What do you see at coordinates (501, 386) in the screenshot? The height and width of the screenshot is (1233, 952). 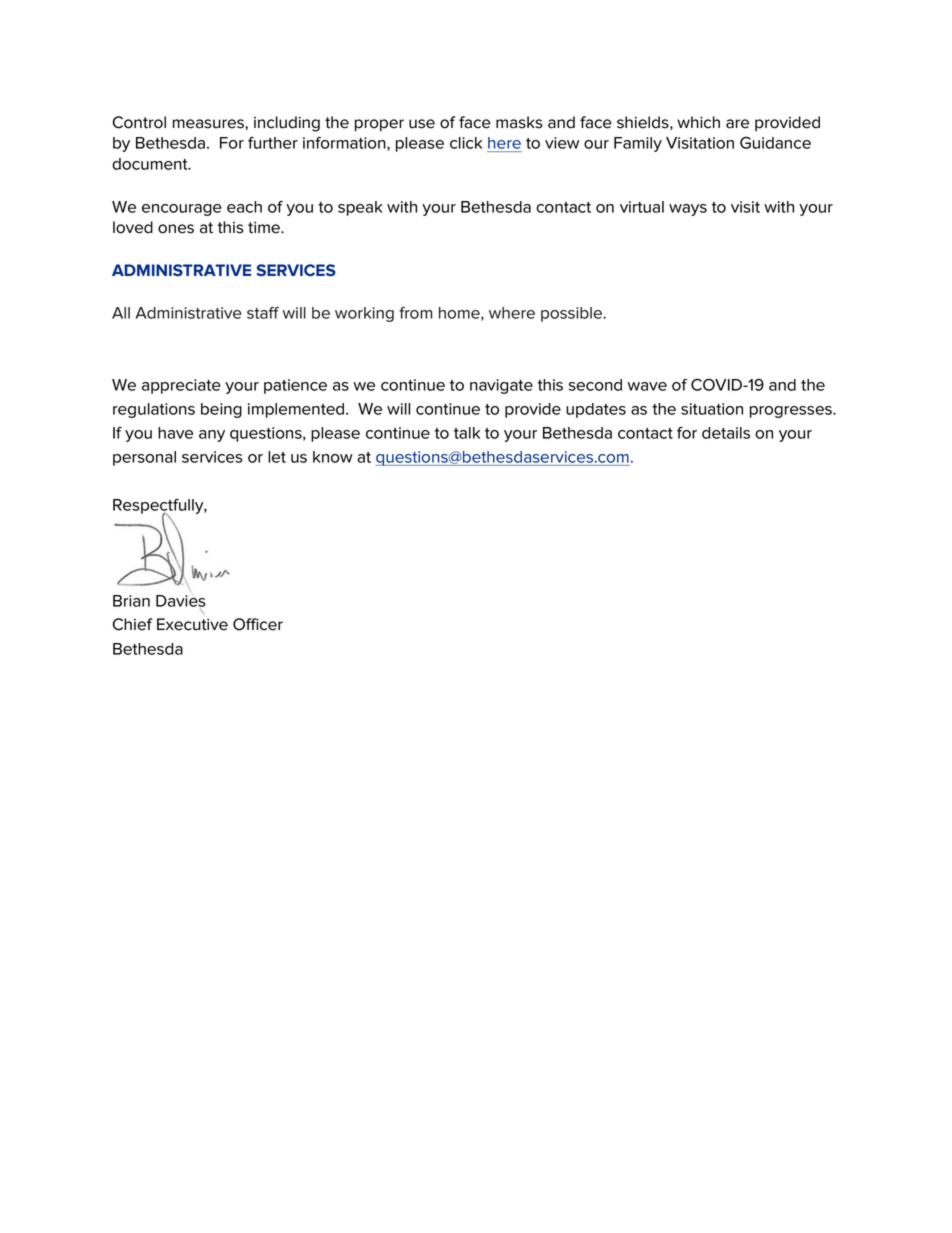 I see `navigate` at bounding box center [501, 386].
